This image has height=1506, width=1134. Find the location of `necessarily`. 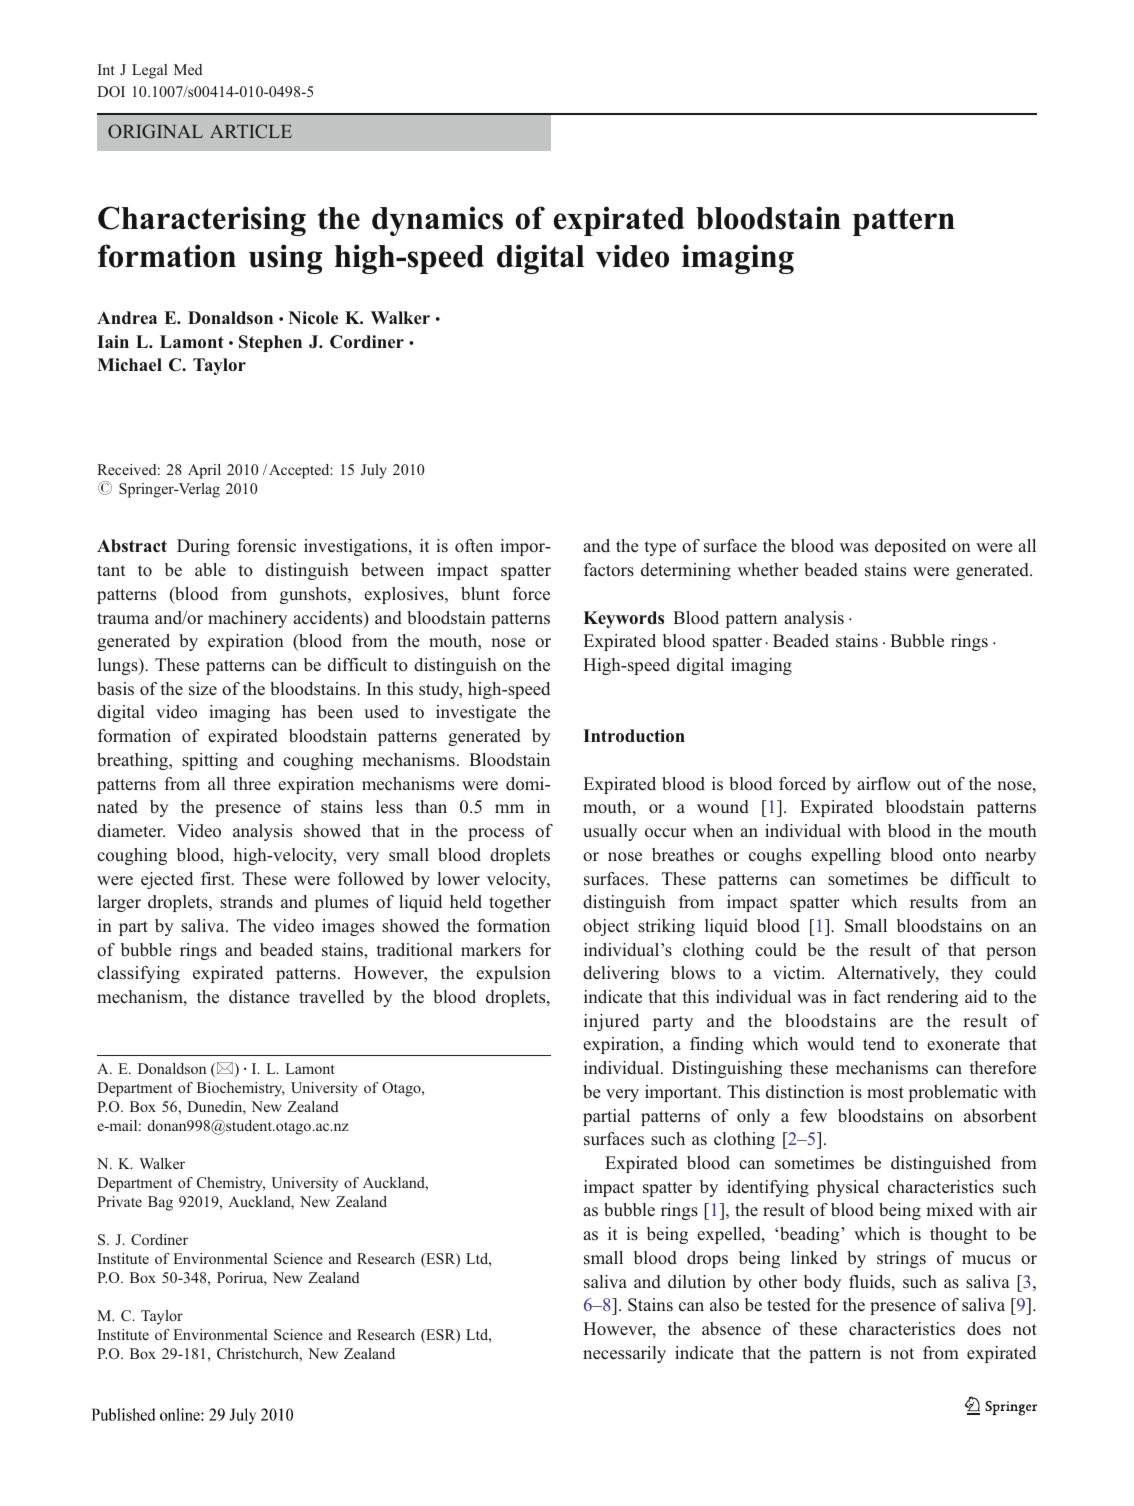

necessarily is located at coordinates (624, 1354).
